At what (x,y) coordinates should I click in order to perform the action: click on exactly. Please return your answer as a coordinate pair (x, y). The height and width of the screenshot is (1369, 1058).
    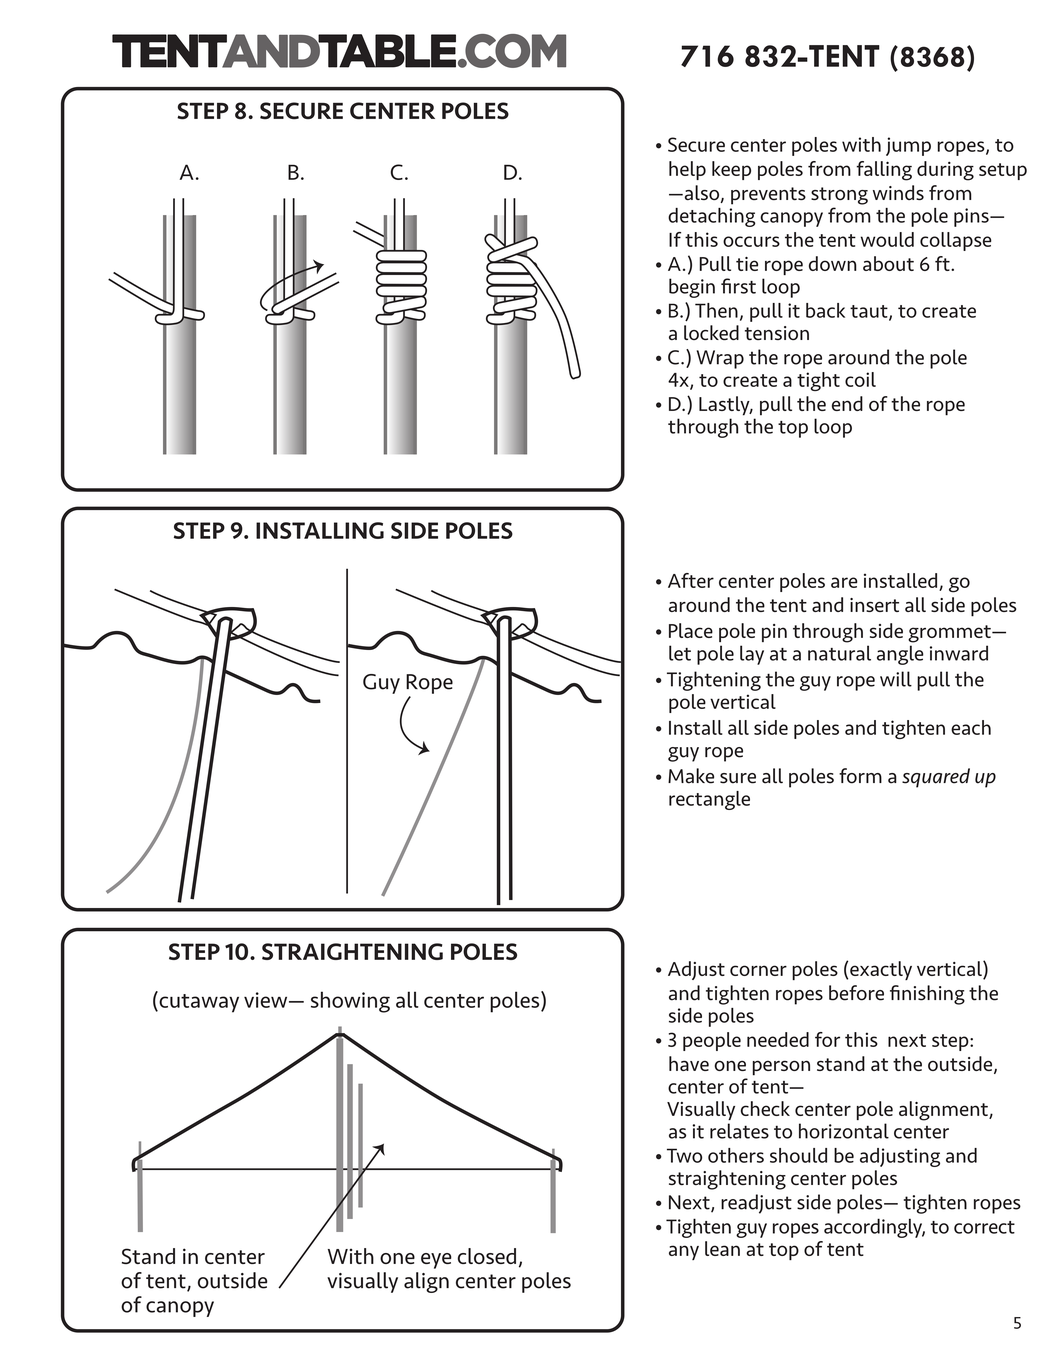
    Looking at the image, I should click on (881, 970).
